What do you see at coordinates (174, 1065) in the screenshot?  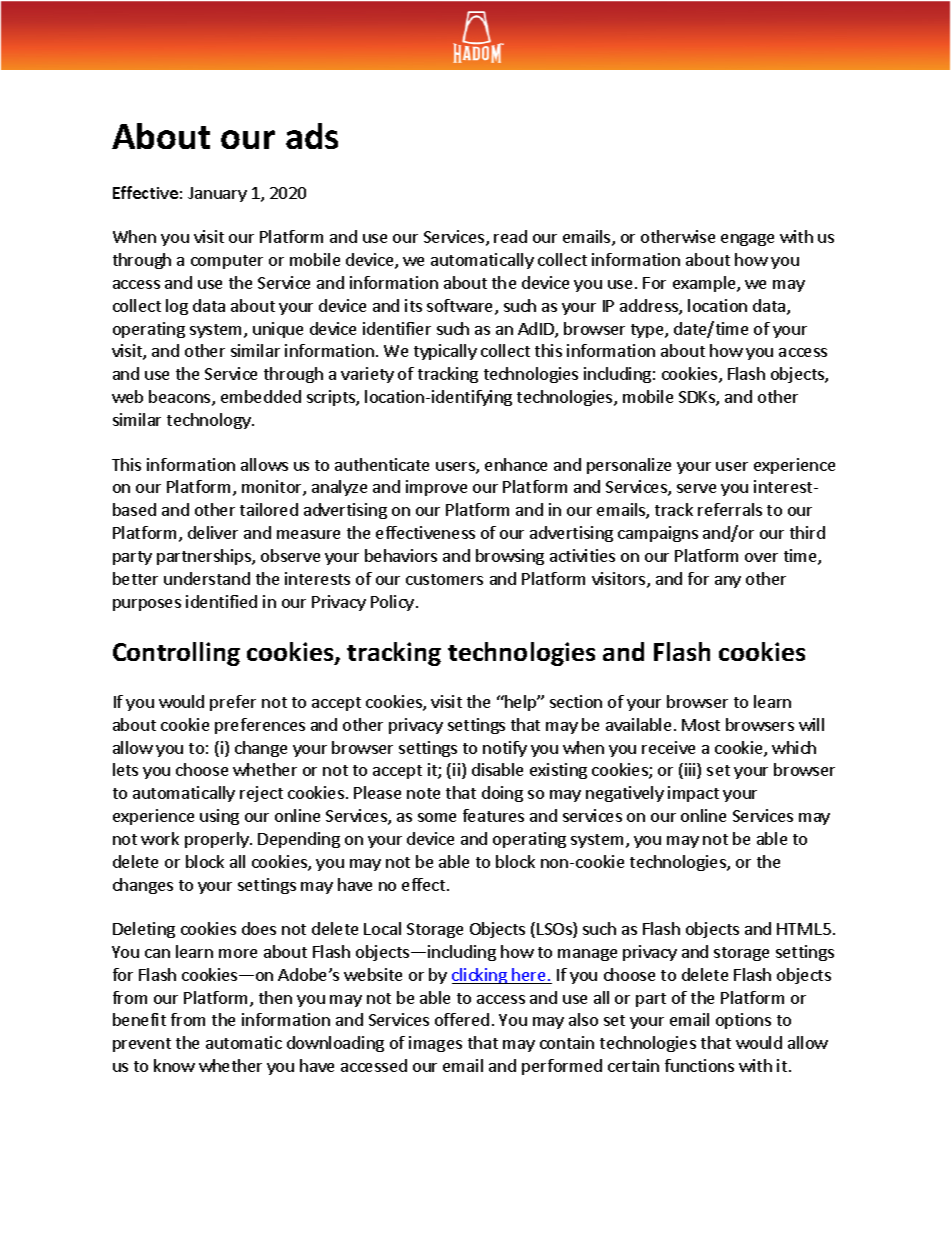 I see `know` at bounding box center [174, 1065].
